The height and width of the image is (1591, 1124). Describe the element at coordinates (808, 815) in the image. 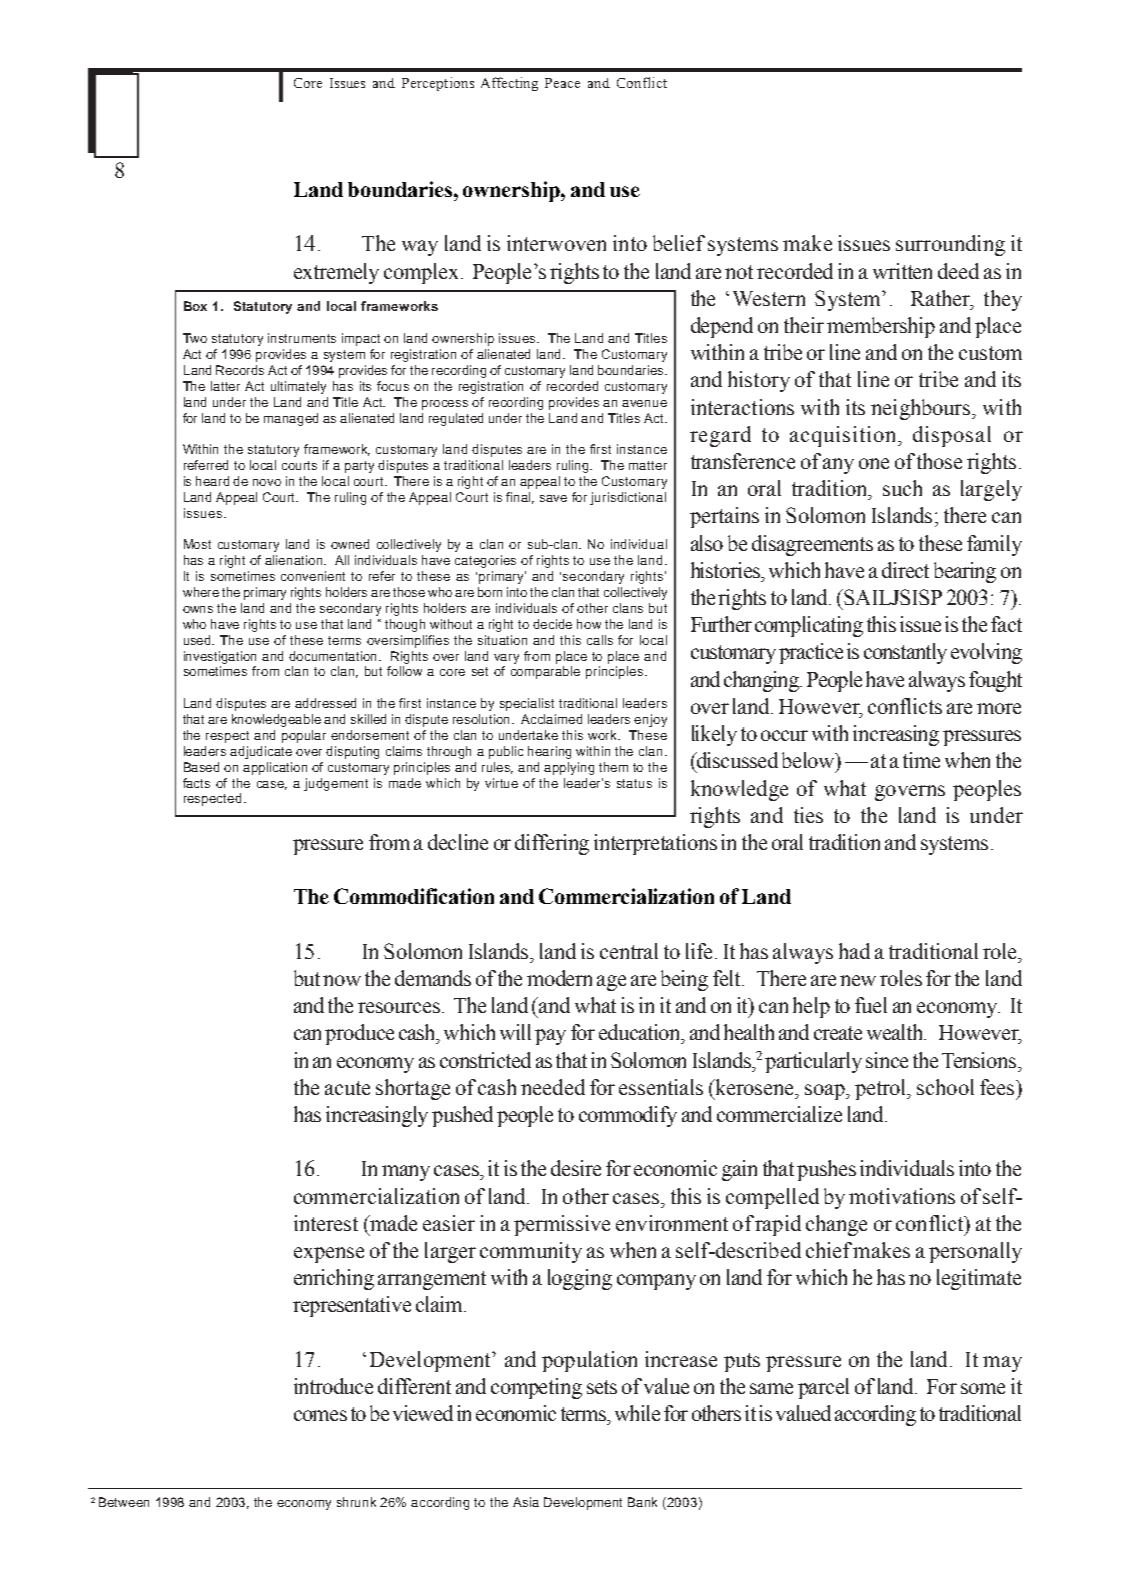

I see `ties` at that location.
